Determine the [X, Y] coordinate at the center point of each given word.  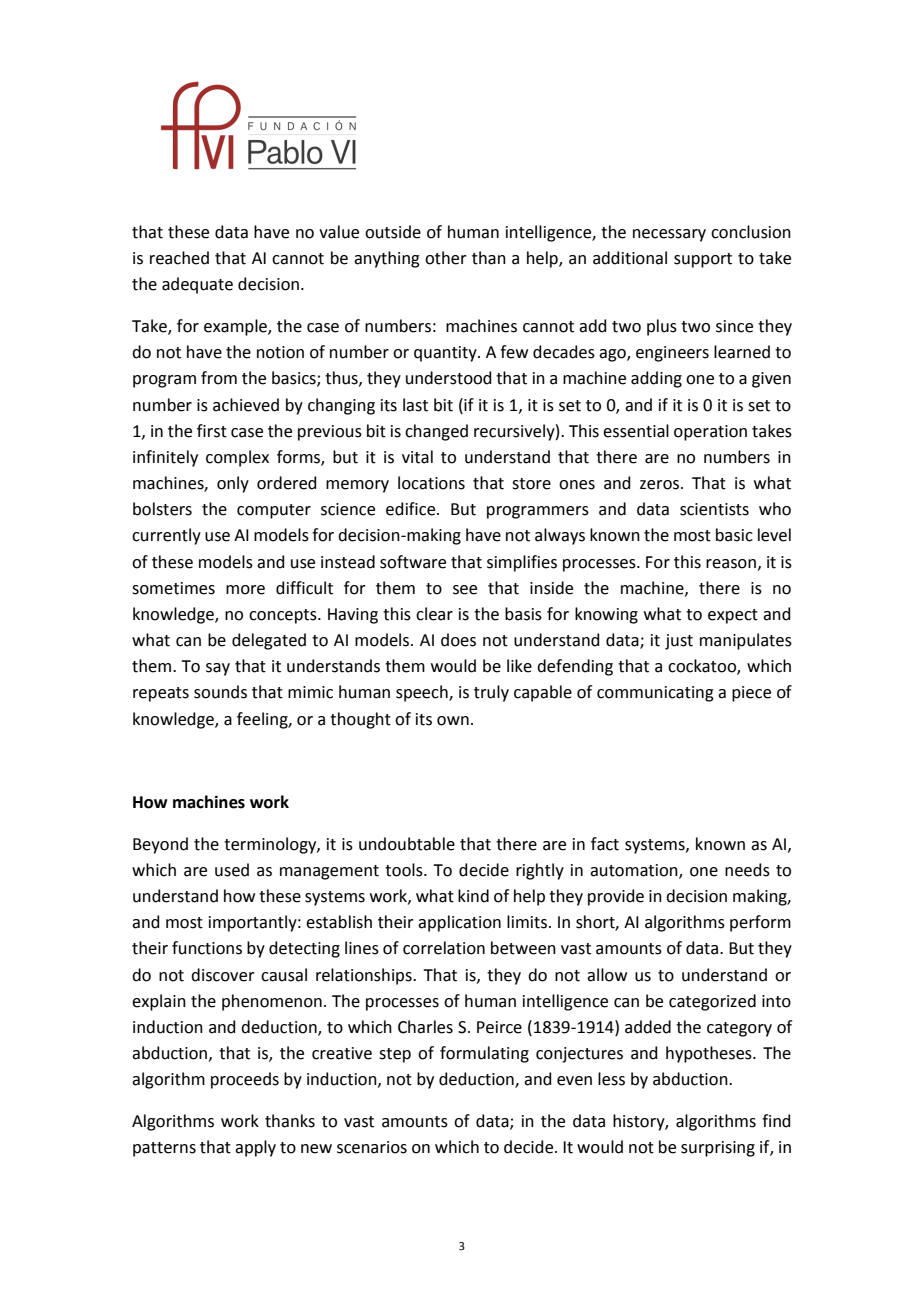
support [703, 260]
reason [731, 564]
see [465, 590]
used [232, 870]
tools [405, 870]
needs [747, 870]
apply [255, 1148]
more [245, 590]
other [446, 258]
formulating [484, 1054]
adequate [197, 285]
